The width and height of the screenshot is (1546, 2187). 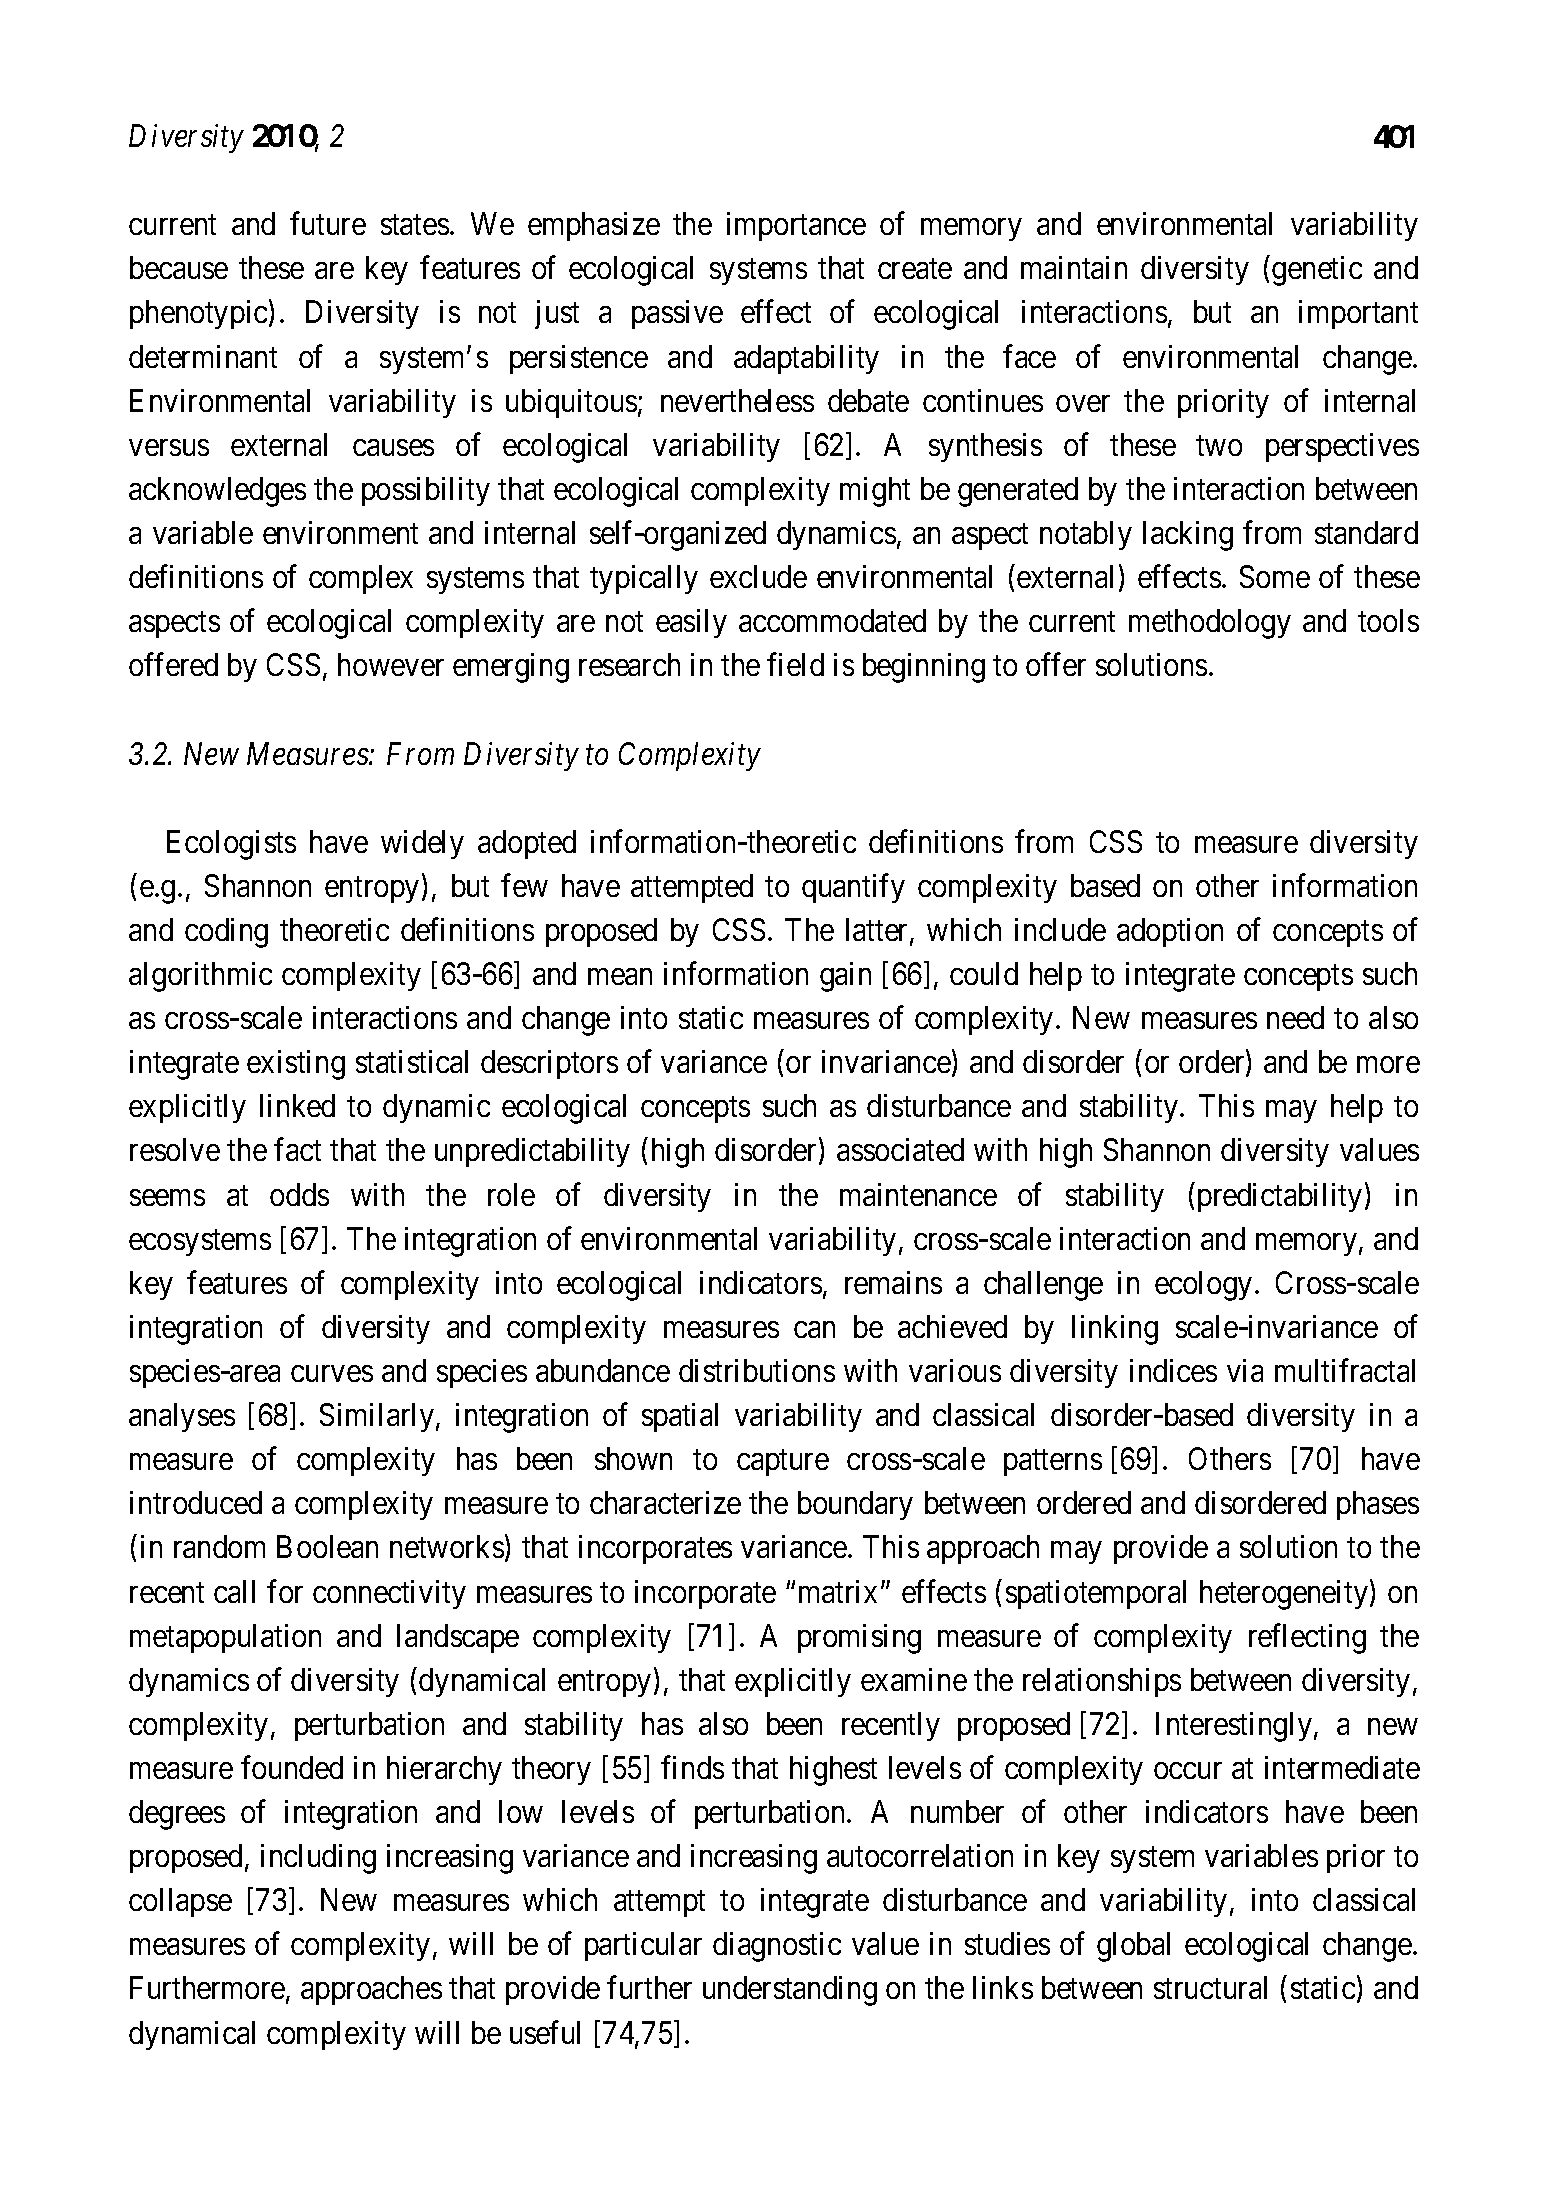 What do you see at coordinates (796, 226) in the screenshot?
I see `importance` at bounding box center [796, 226].
